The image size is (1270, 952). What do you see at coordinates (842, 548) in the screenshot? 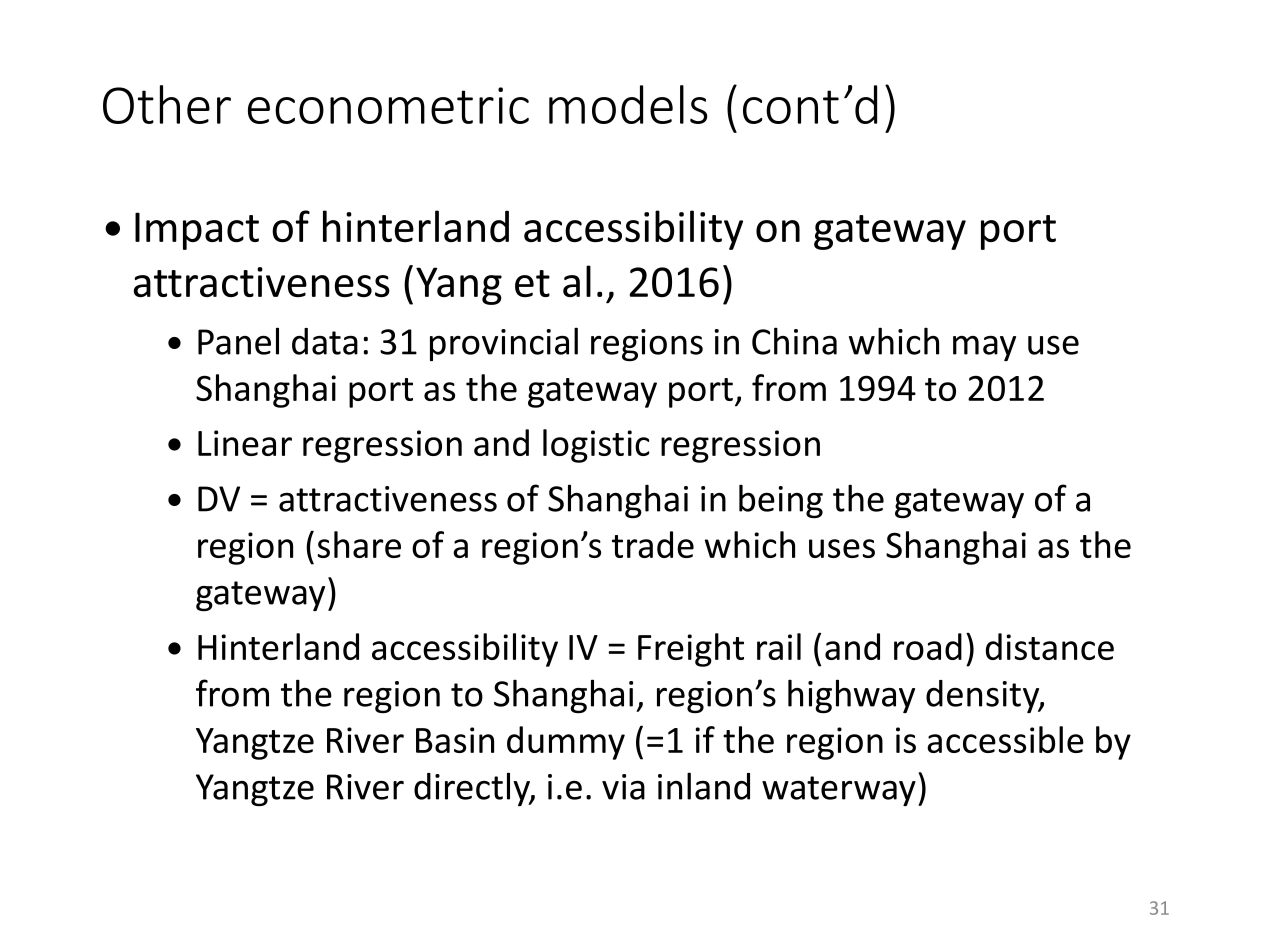
I see `uses` at bounding box center [842, 548].
